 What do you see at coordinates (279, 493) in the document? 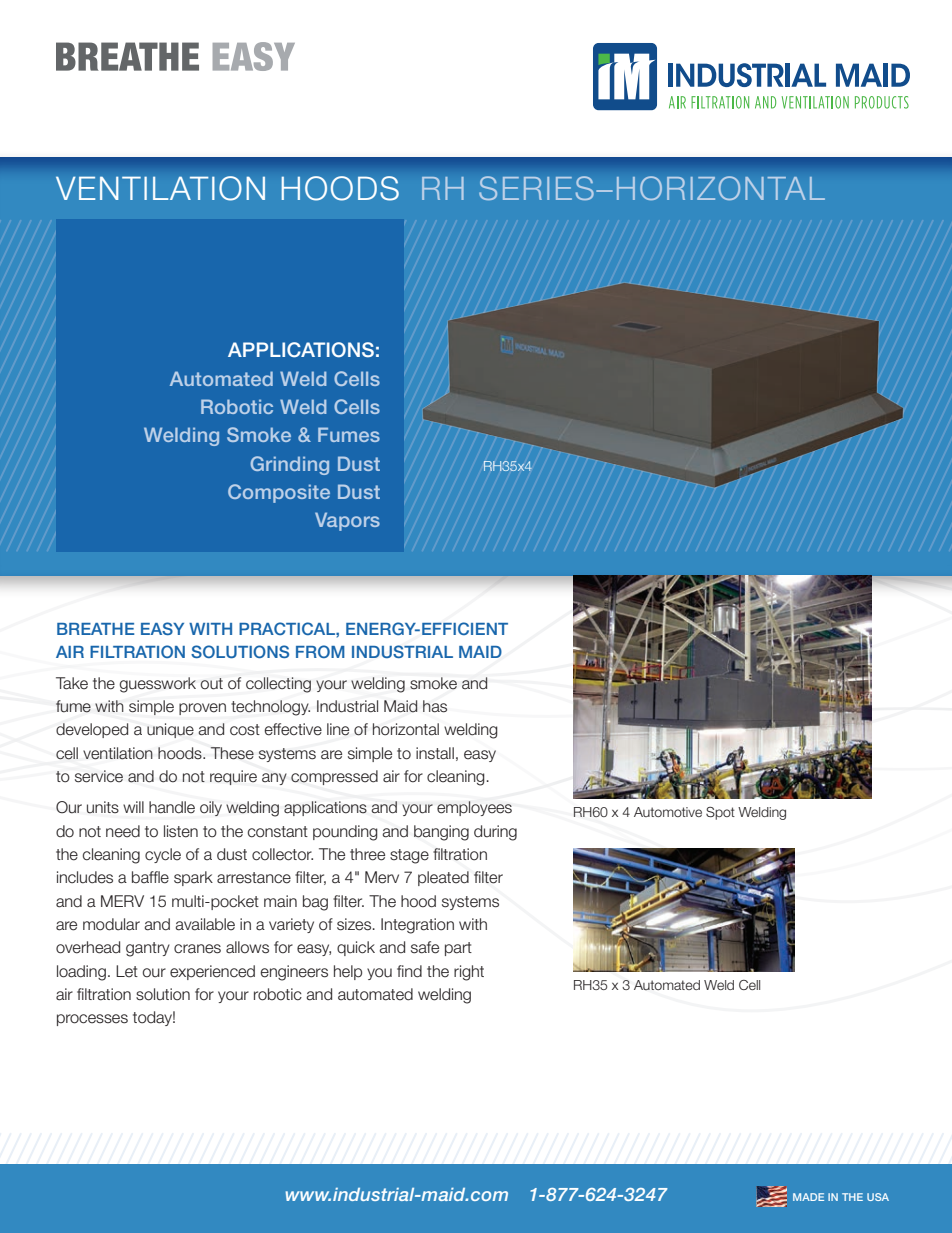
I see `Composite` at bounding box center [279, 493].
